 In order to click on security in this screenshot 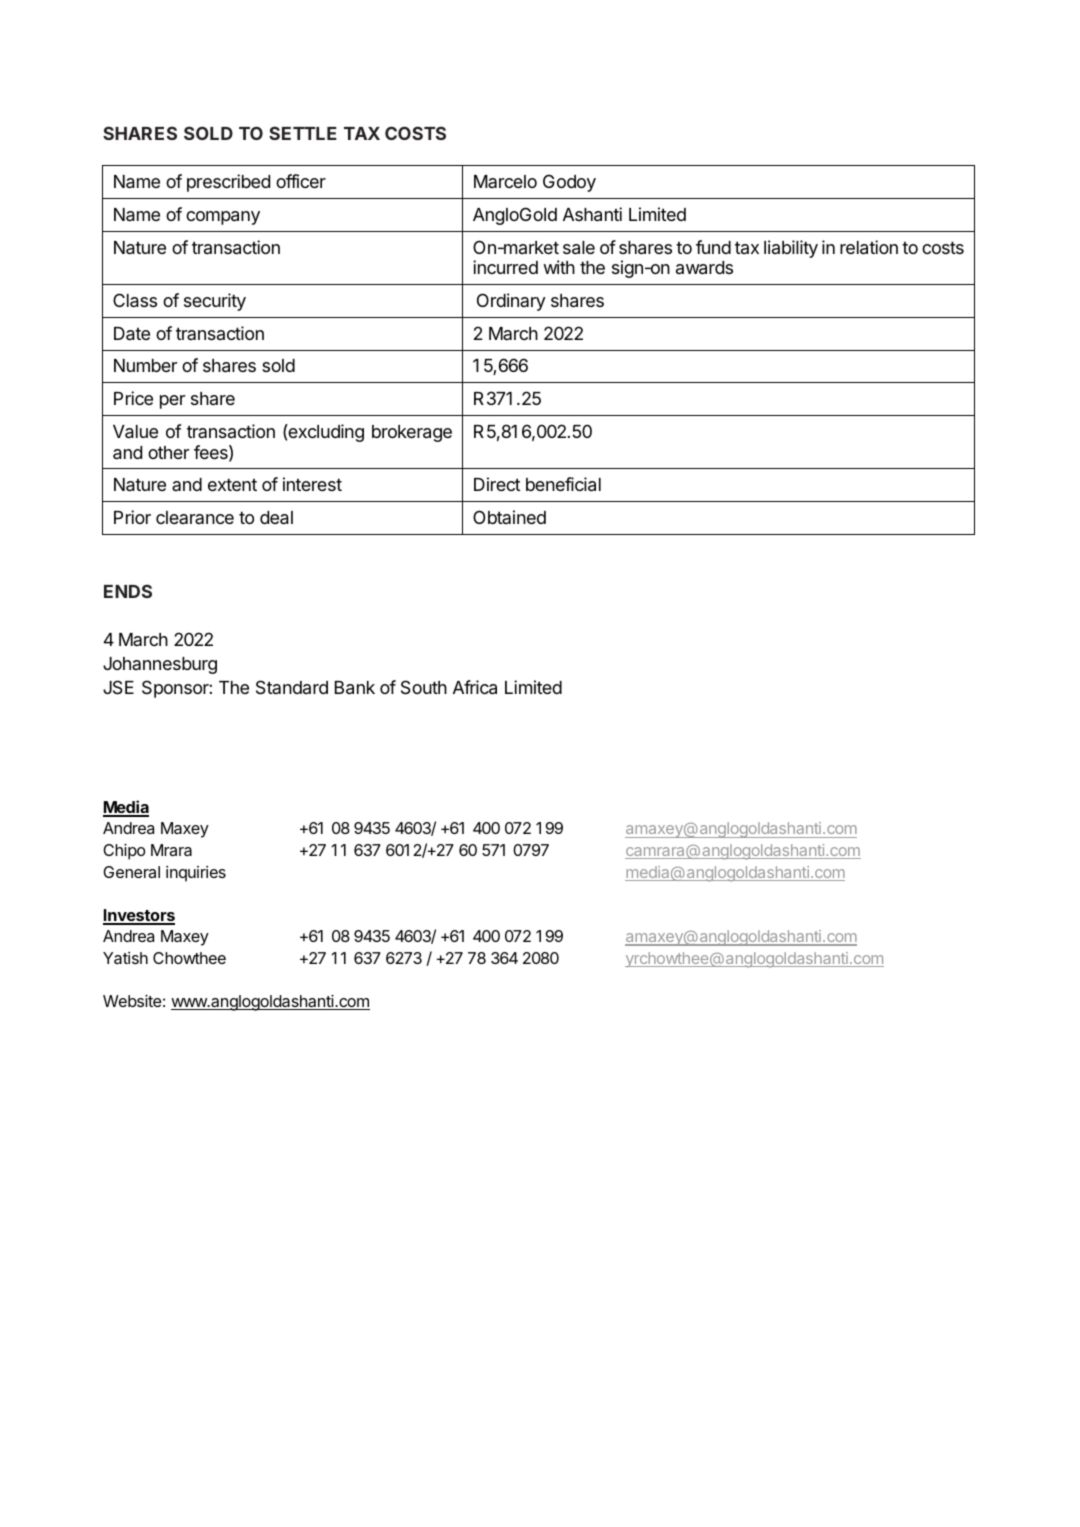, I will do `click(215, 302)`.
